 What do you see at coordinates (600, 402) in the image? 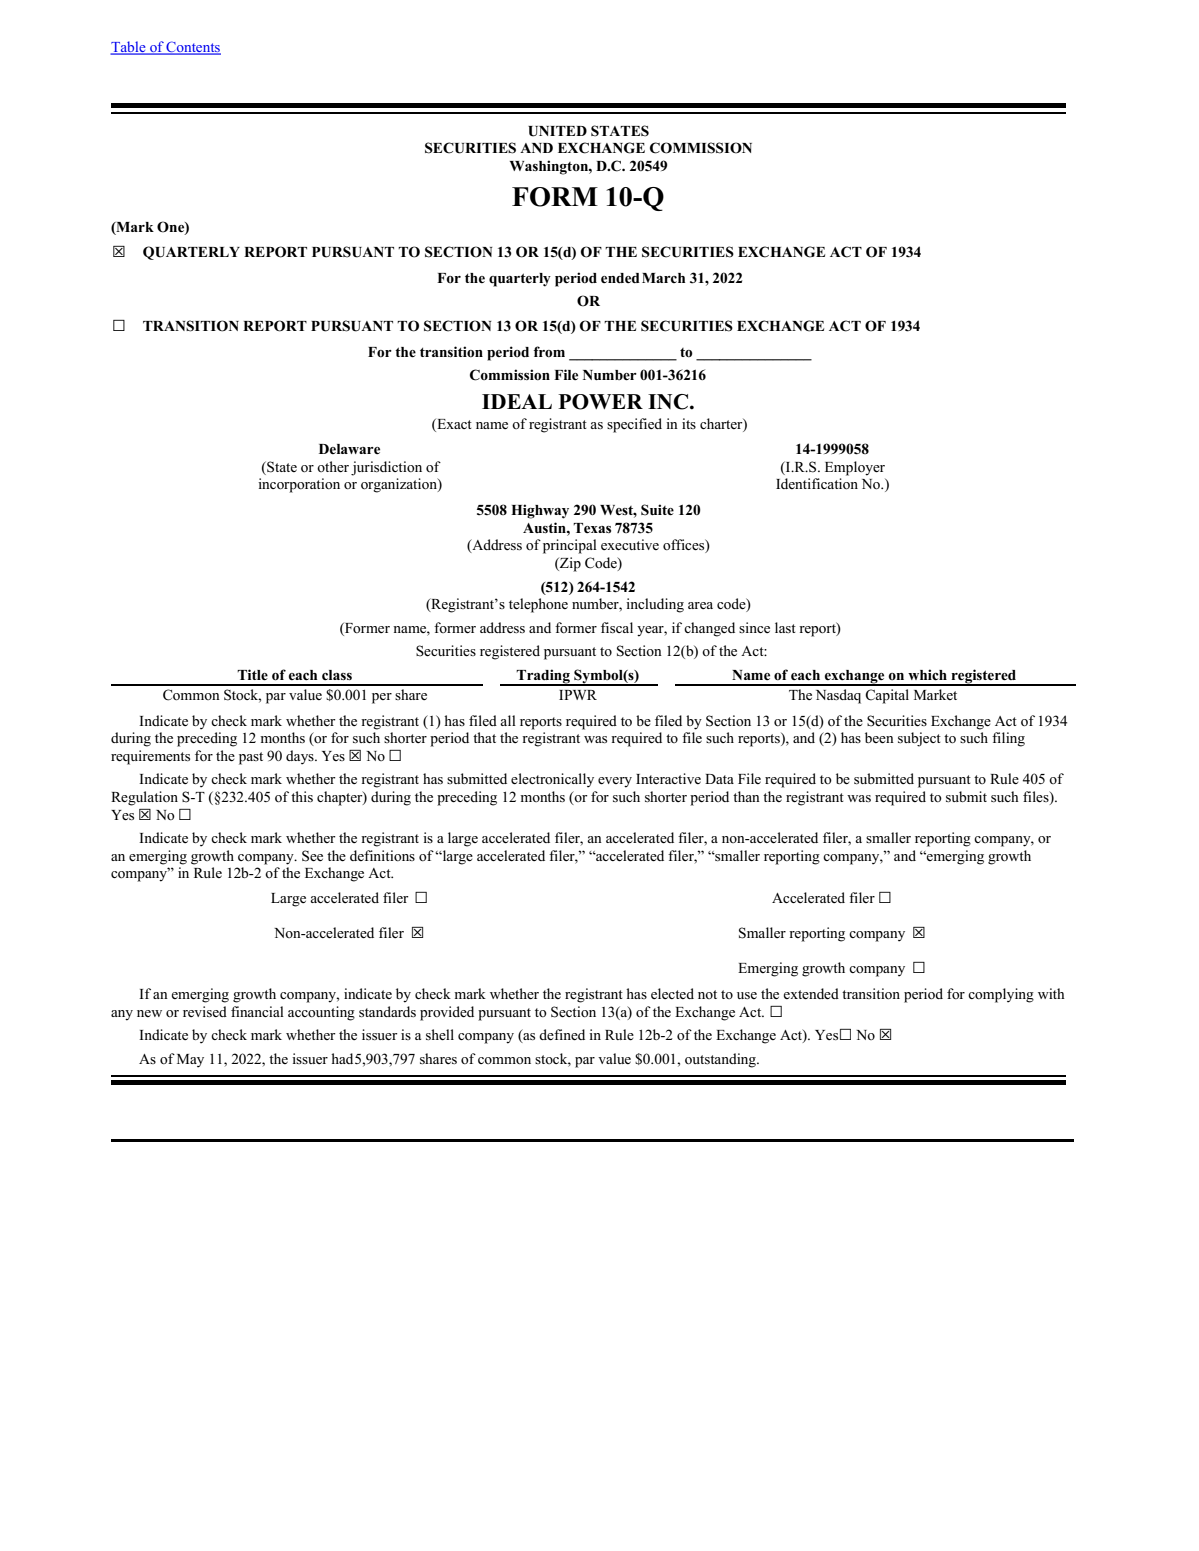
I see `POWER` at bounding box center [600, 402].
